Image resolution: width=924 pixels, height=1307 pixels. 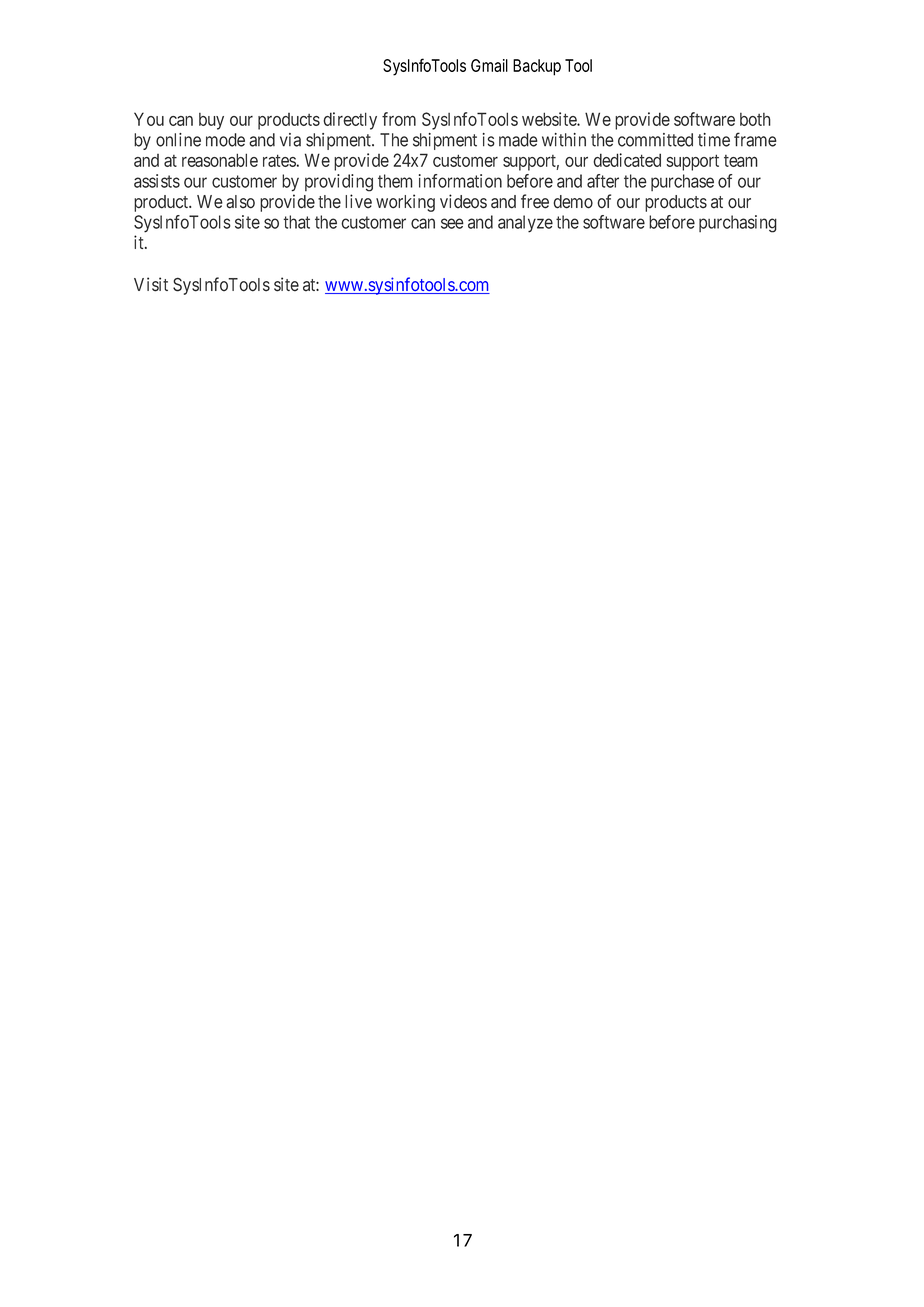 I want to click on Backup, so click(x=537, y=67).
